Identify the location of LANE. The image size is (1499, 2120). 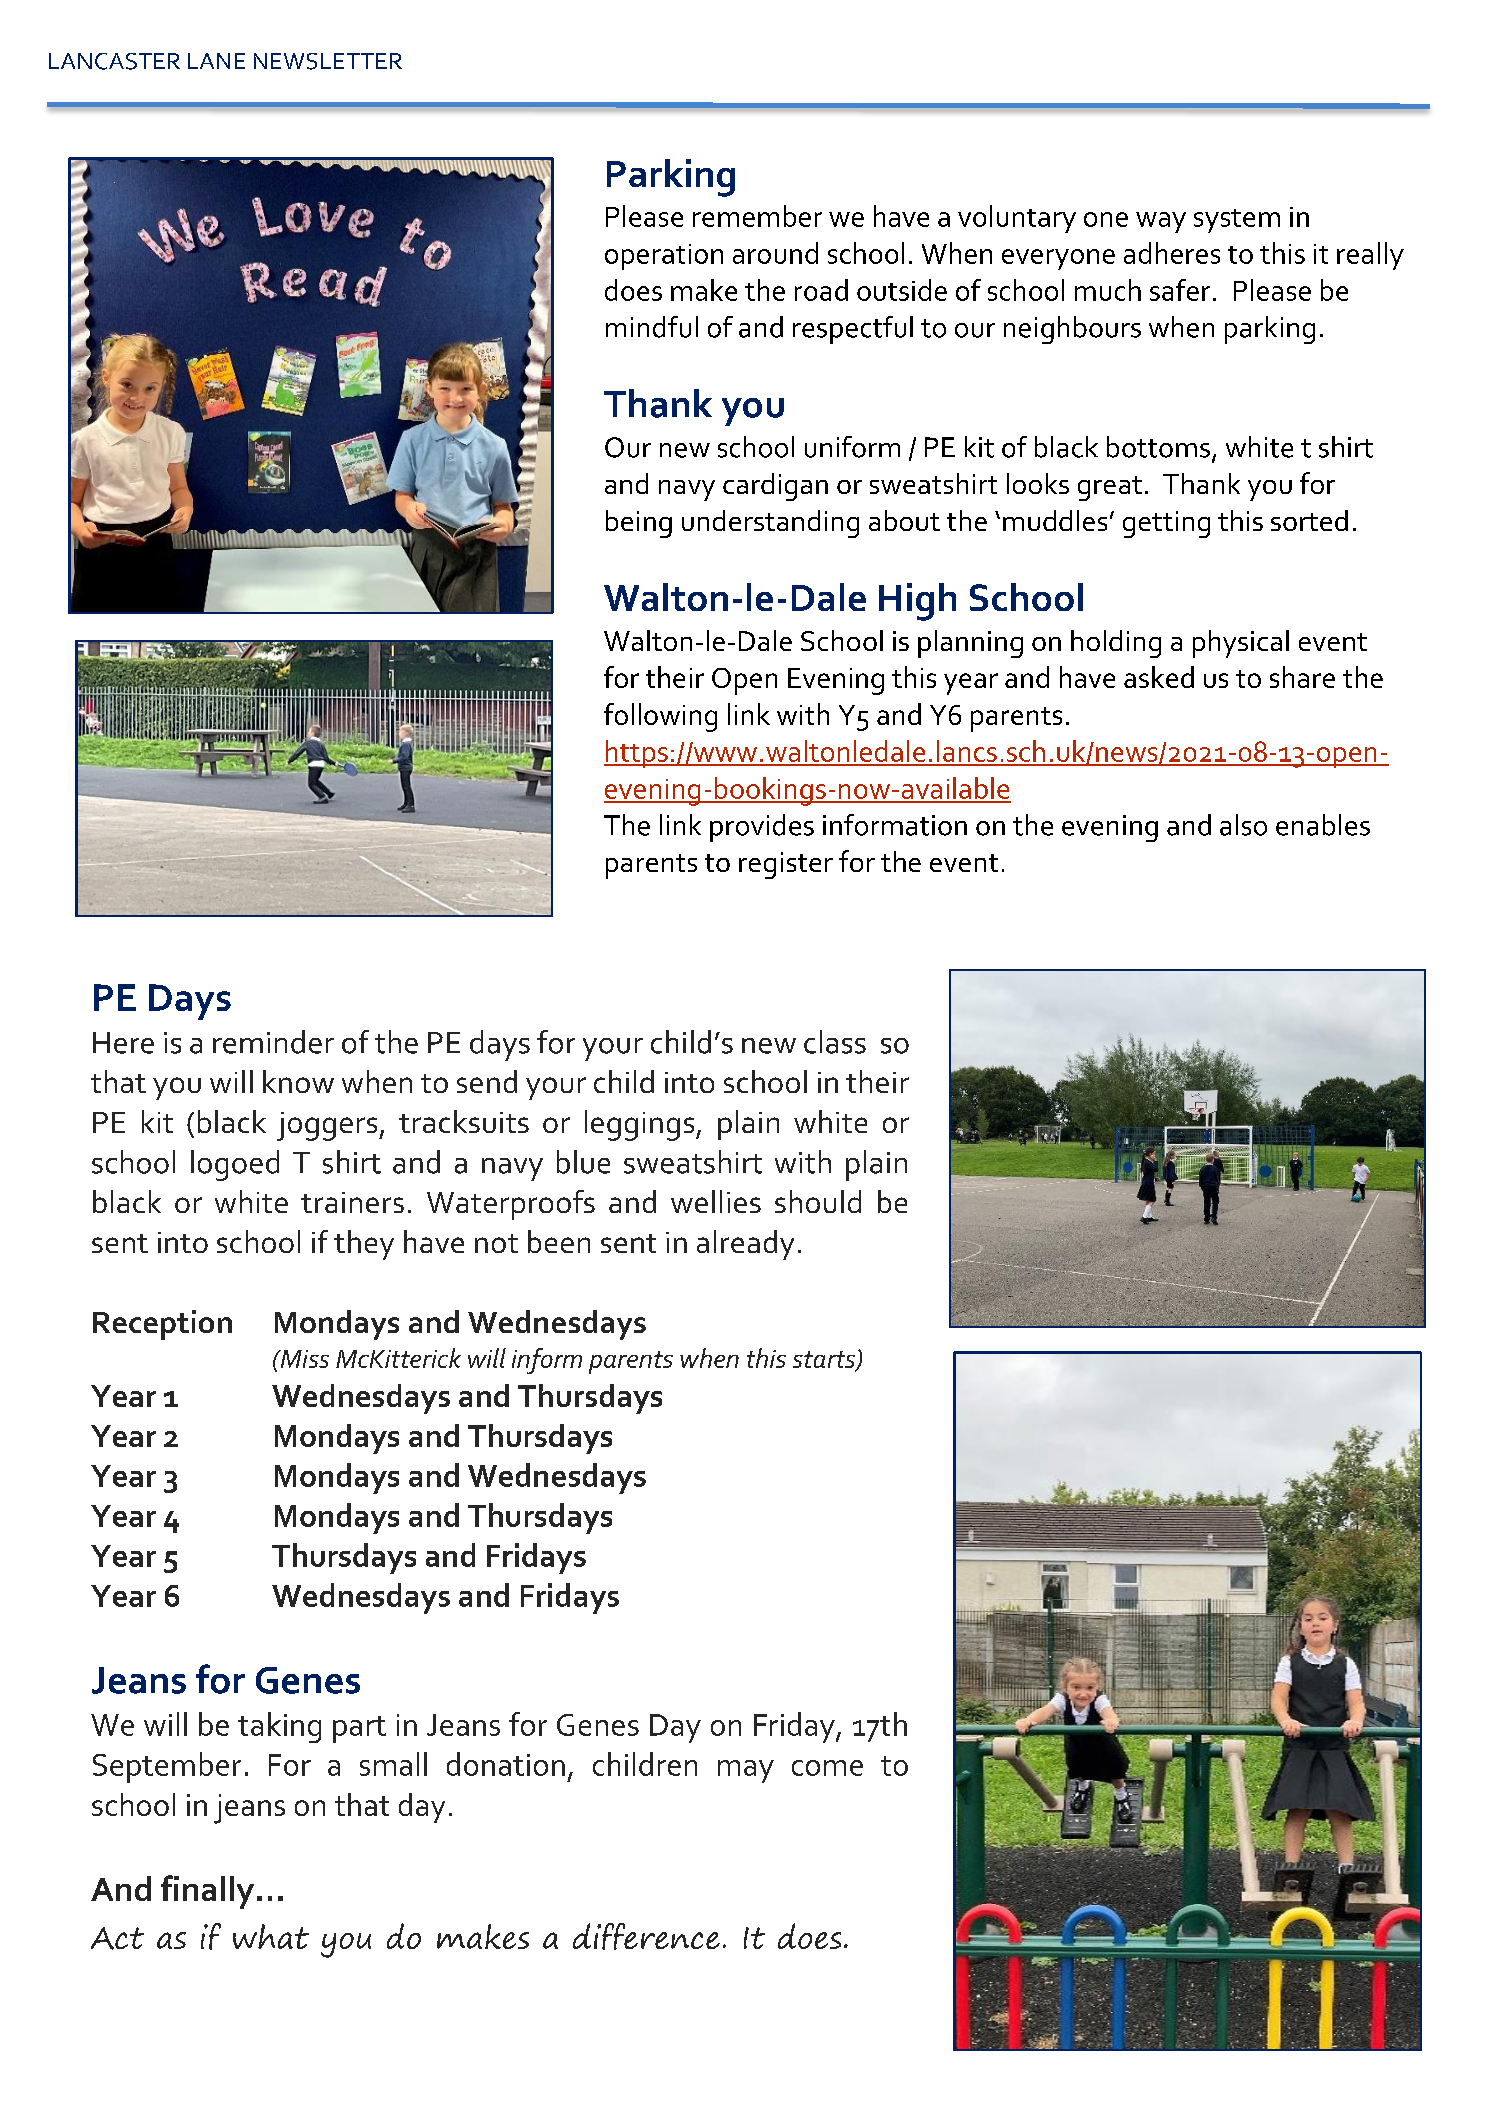
(216, 61).
